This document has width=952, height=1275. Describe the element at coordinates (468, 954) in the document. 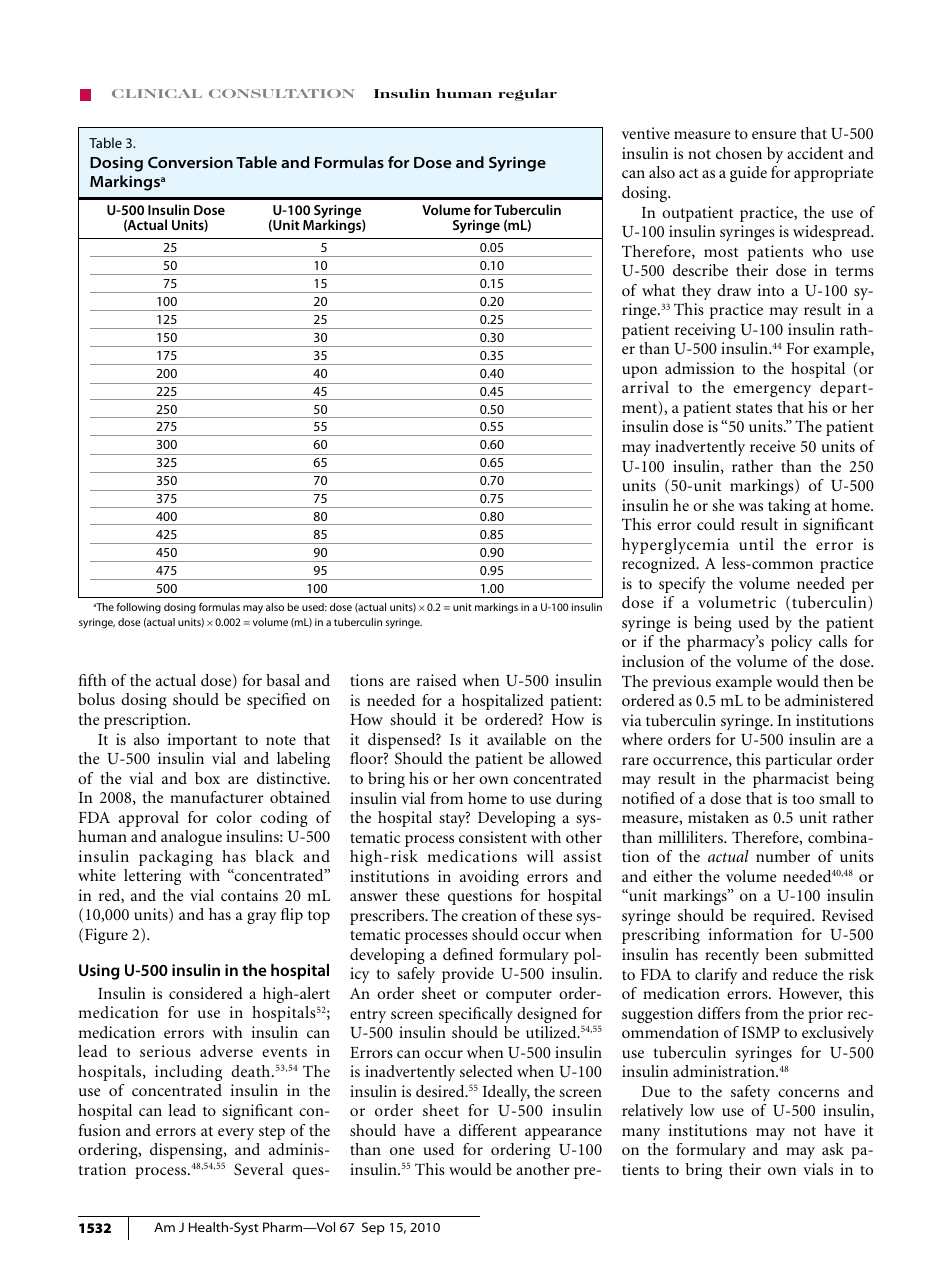

I see `defined` at that location.
